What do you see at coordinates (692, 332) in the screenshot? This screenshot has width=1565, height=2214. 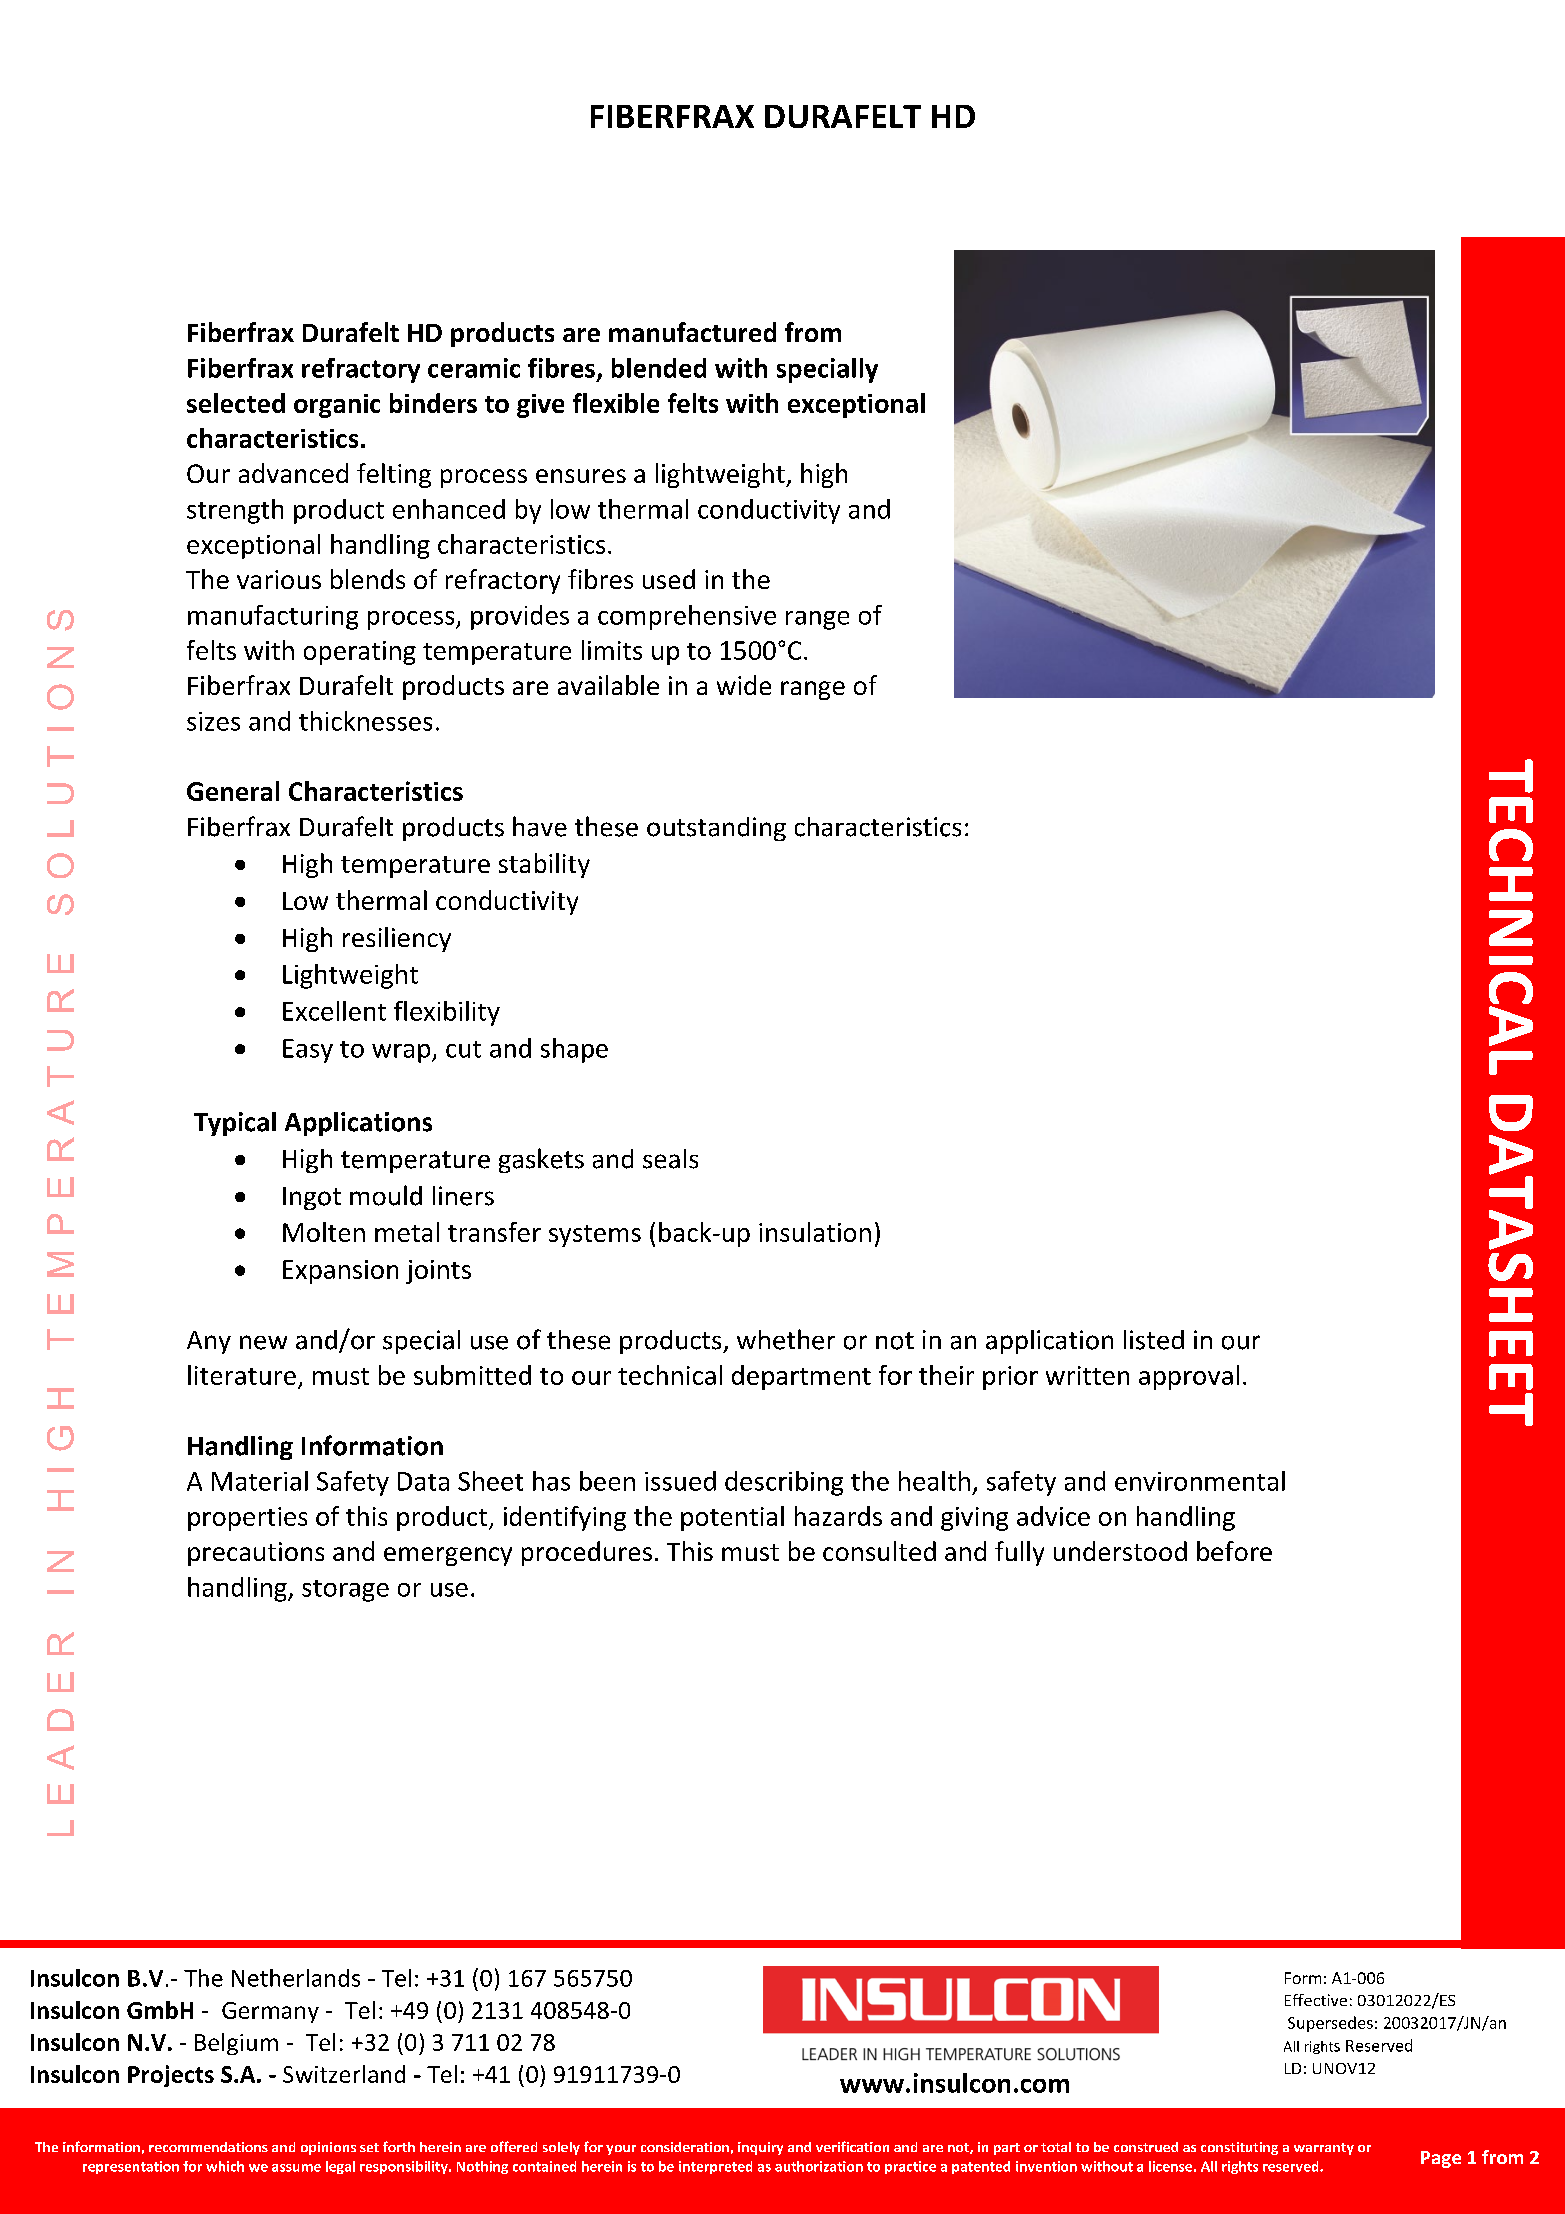 I see `manufactured` at bounding box center [692, 332].
